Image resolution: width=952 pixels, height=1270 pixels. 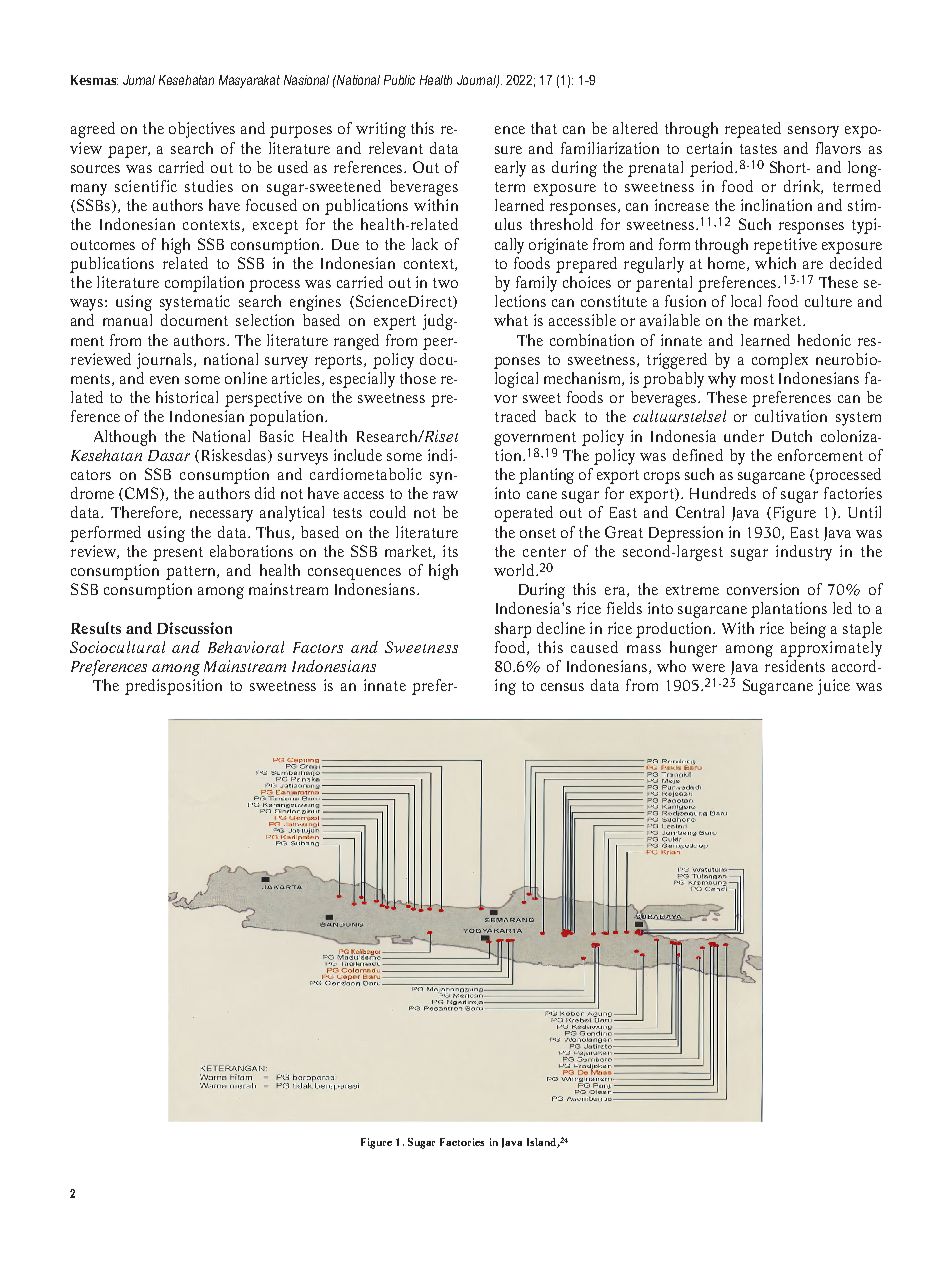 What do you see at coordinates (178, 554) in the image?
I see `present` at bounding box center [178, 554].
